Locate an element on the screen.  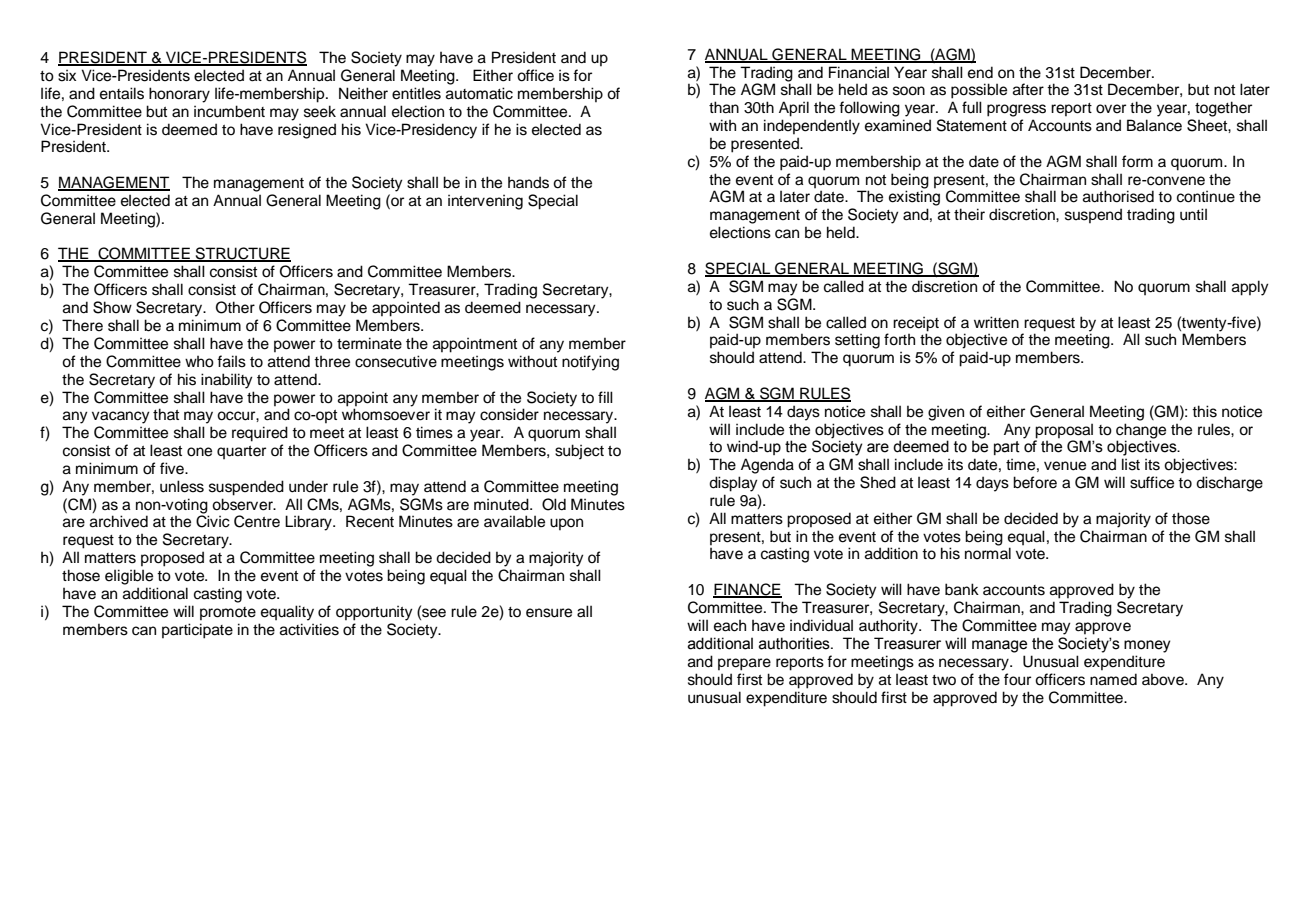
activities is located at coordinates (309, 629).
